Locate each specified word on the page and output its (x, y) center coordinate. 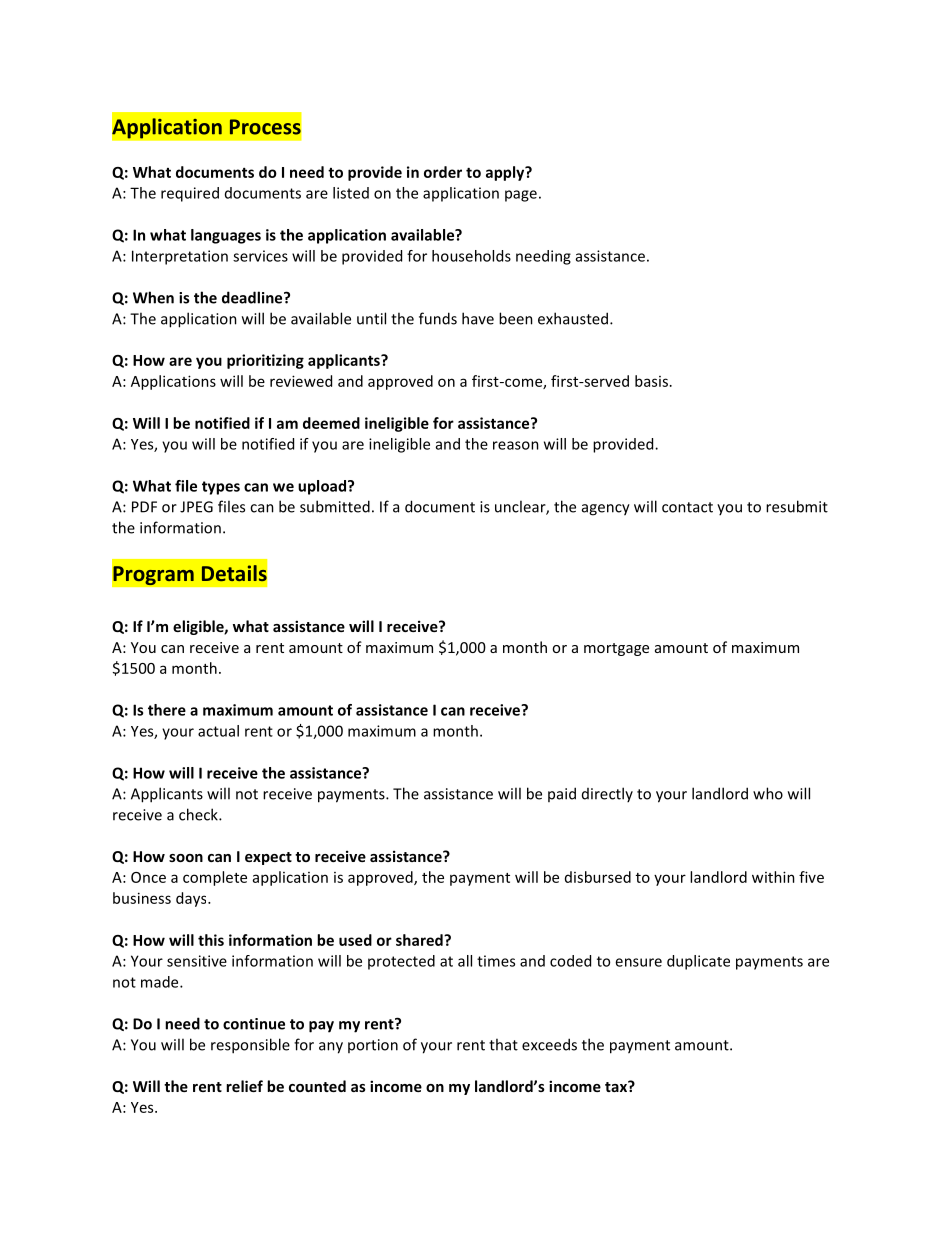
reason (516, 445)
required (190, 194)
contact (687, 507)
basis (653, 381)
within (773, 877)
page (521, 196)
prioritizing (265, 361)
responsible (250, 1046)
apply (506, 173)
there (167, 710)
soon (186, 858)
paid (562, 794)
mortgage (616, 649)
